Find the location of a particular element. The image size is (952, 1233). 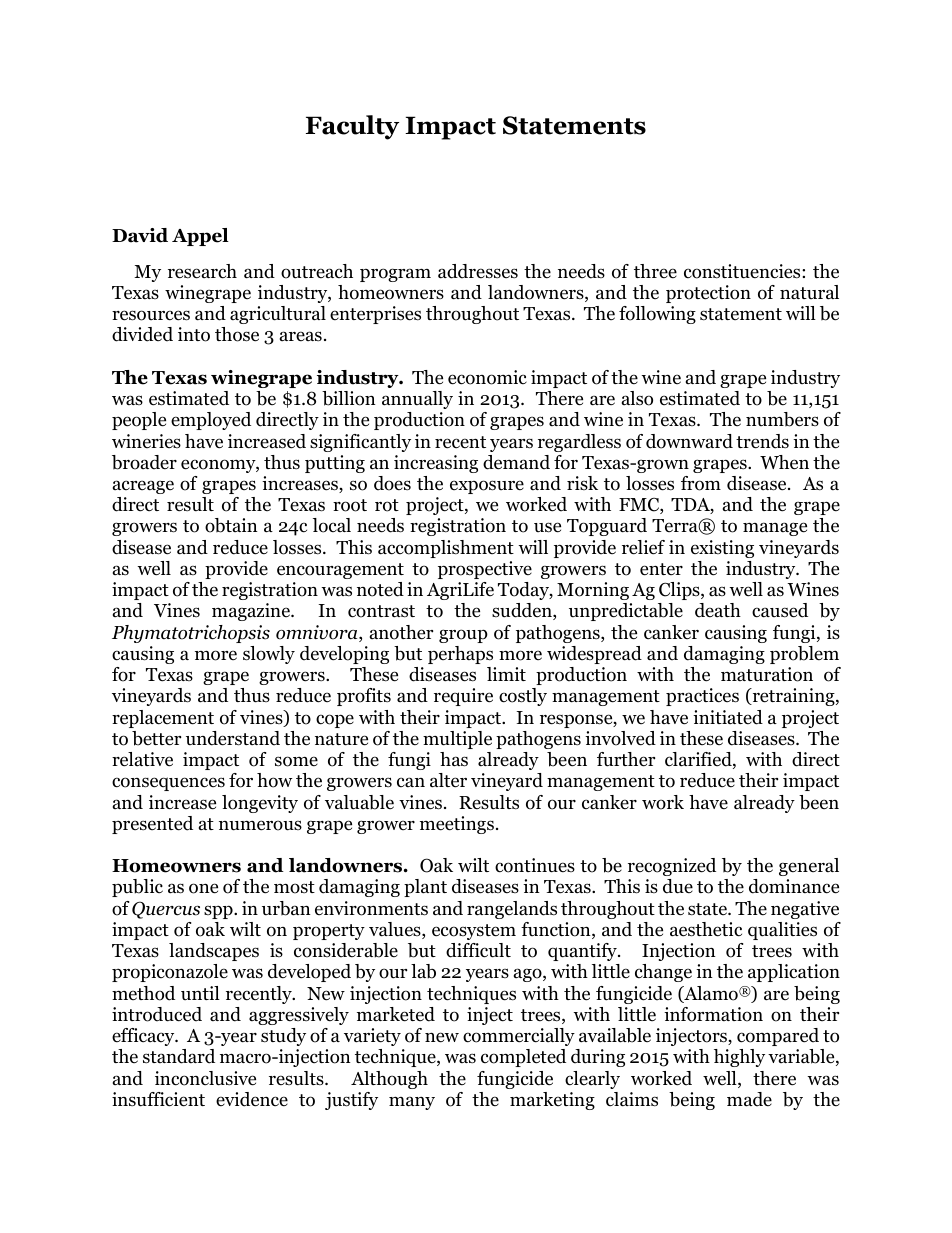

exposure is located at coordinates (487, 487).
